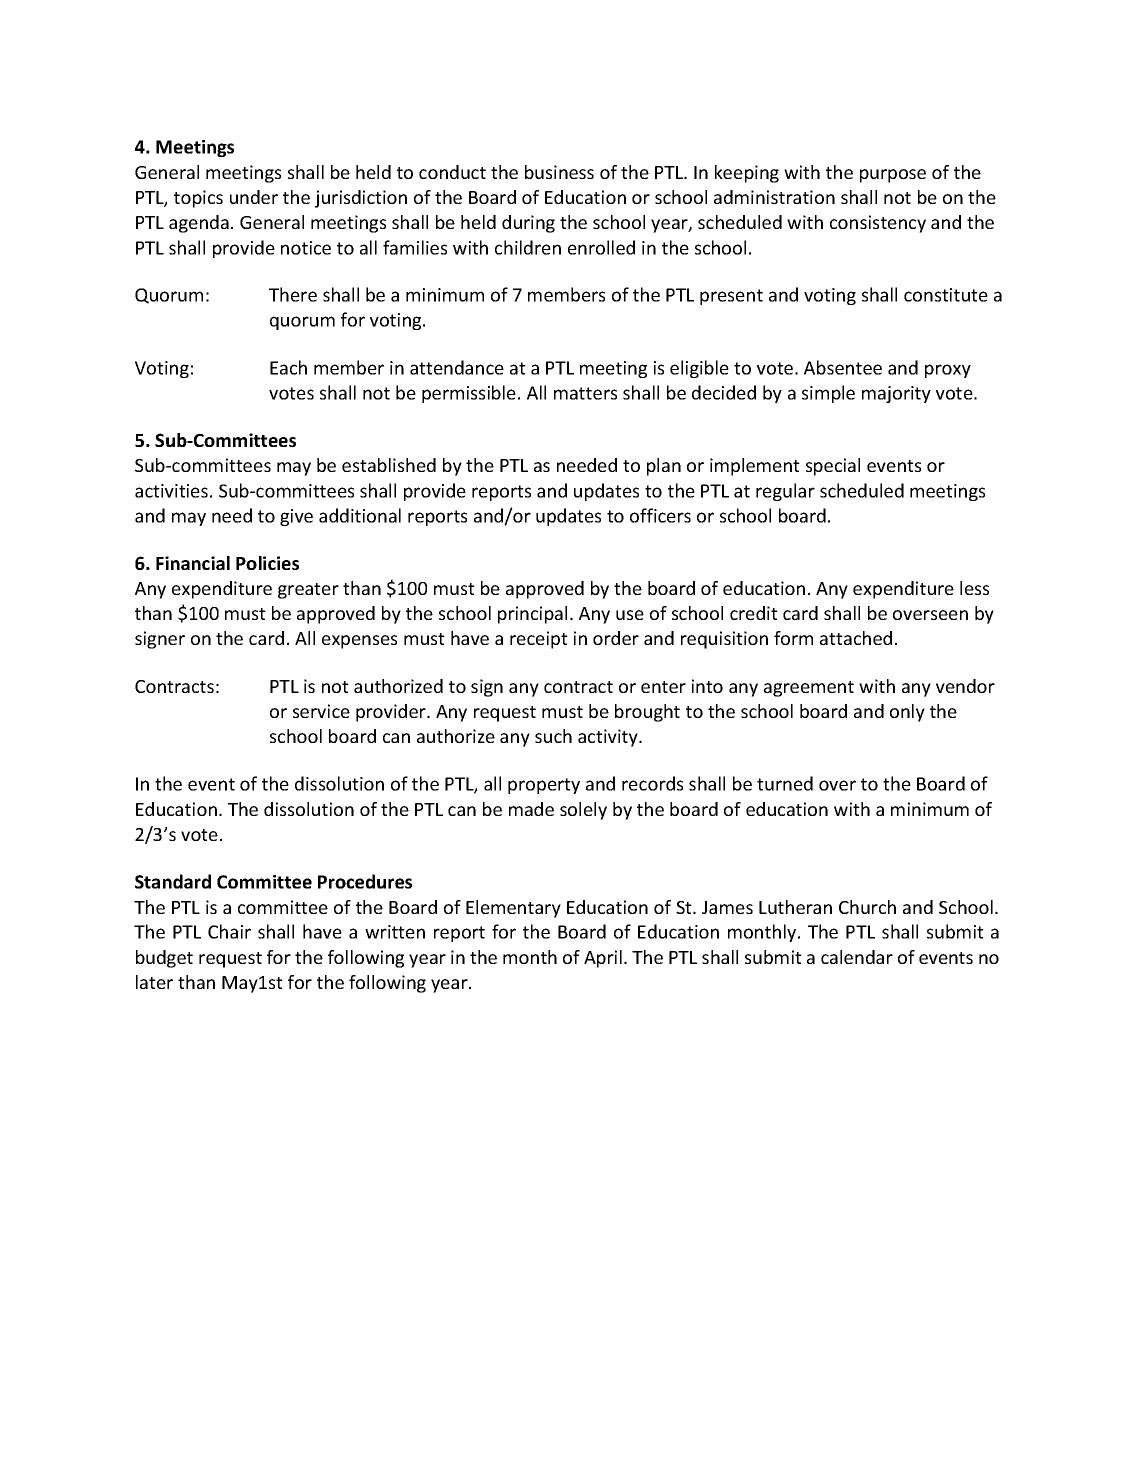 The height and width of the image is (1481, 1144). Describe the element at coordinates (893, 176) in the image. I see `purpose` at that location.
